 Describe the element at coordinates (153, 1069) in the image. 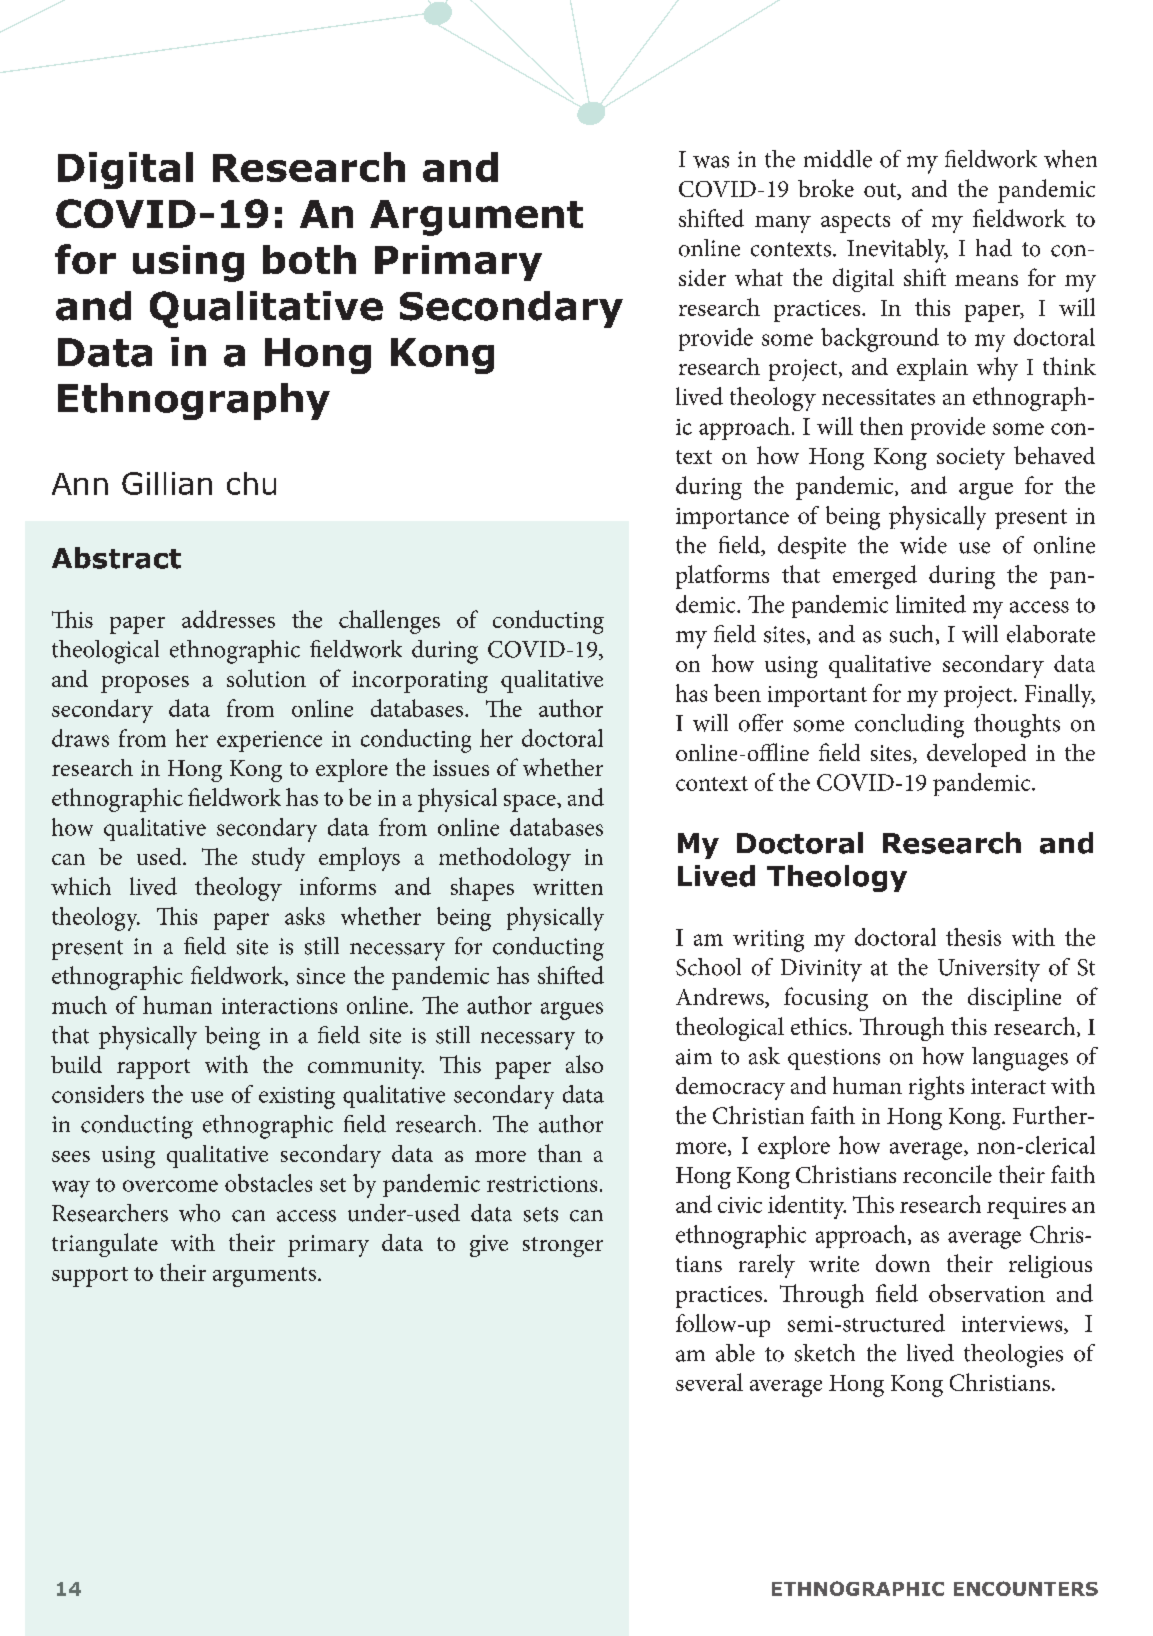

I see `rapport` at that location.
